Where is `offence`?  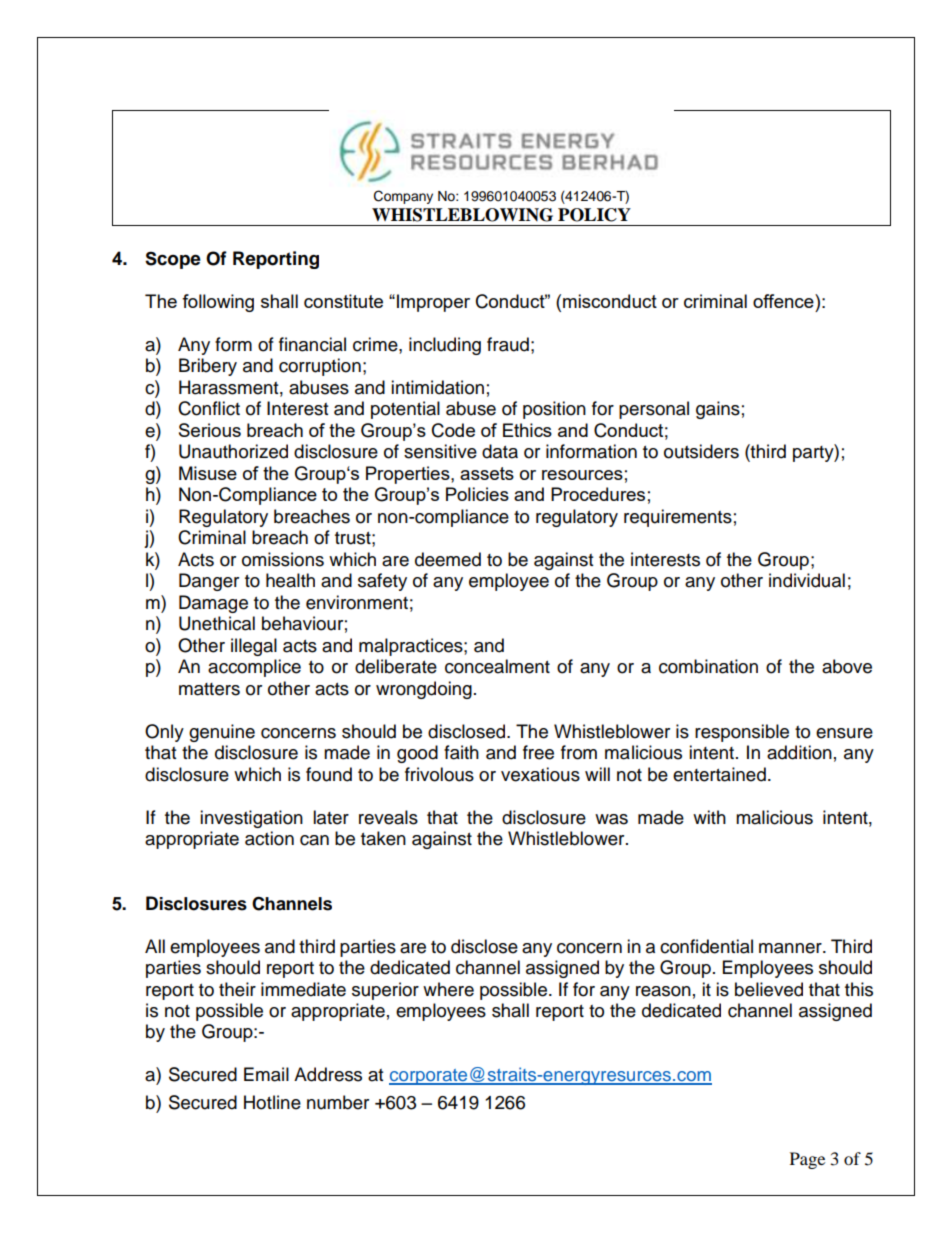
offence is located at coordinates (784, 301).
